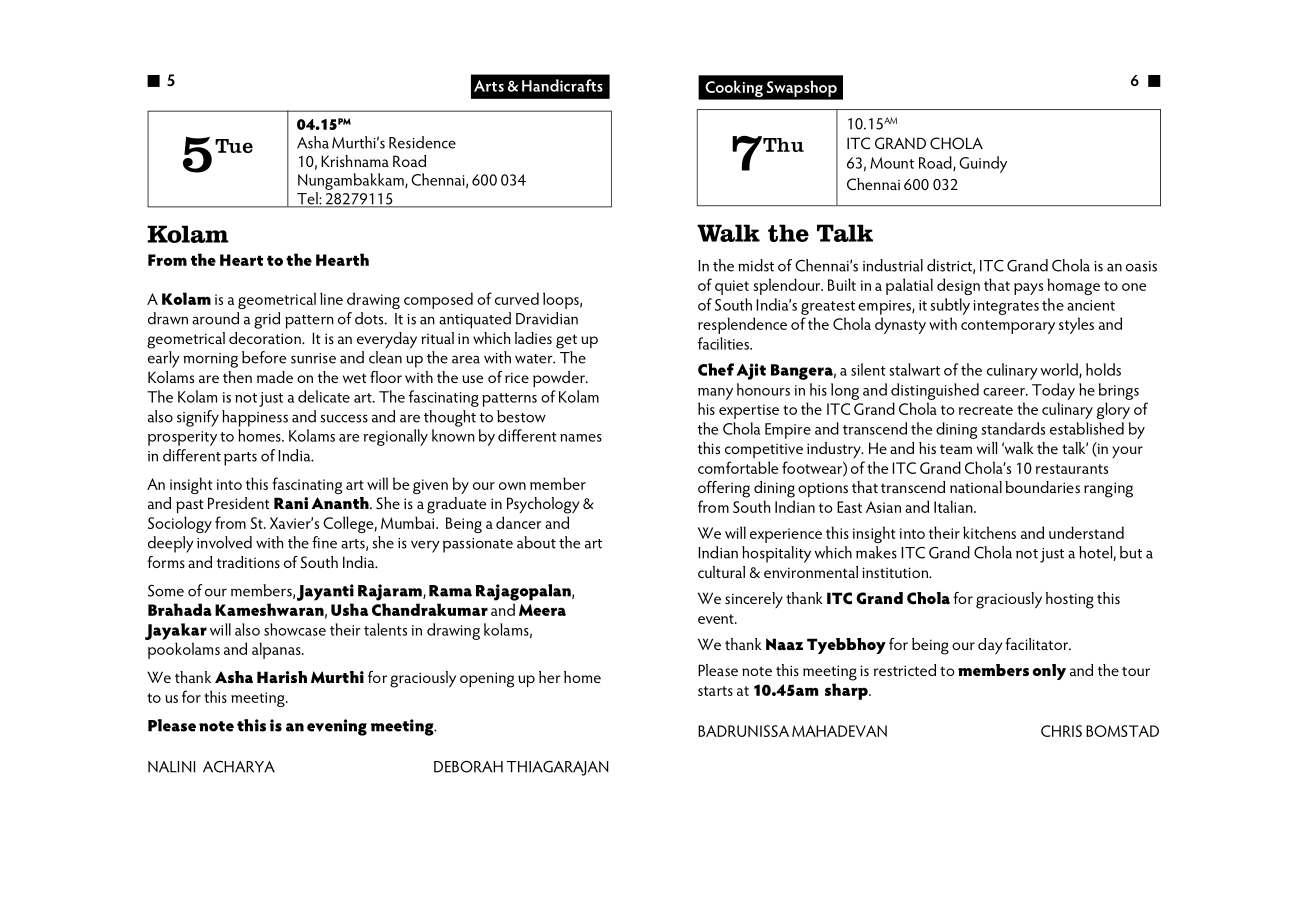  What do you see at coordinates (234, 146) in the document?
I see `Tue` at bounding box center [234, 146].
